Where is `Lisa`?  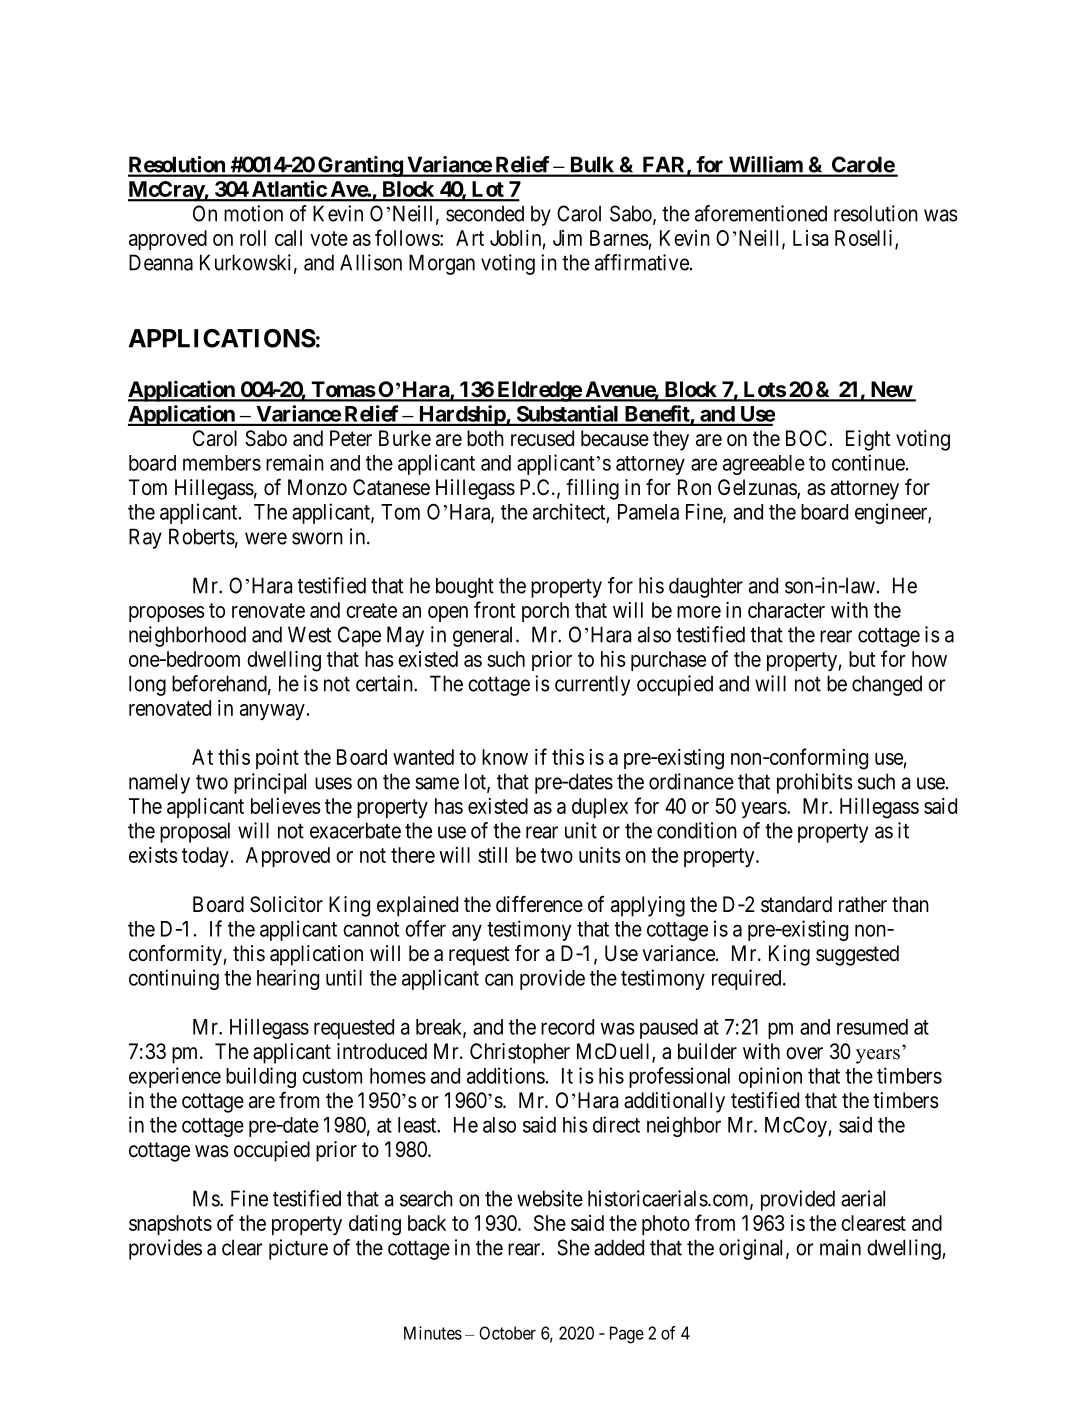 Lisa is located at coordinates (810, 238).
